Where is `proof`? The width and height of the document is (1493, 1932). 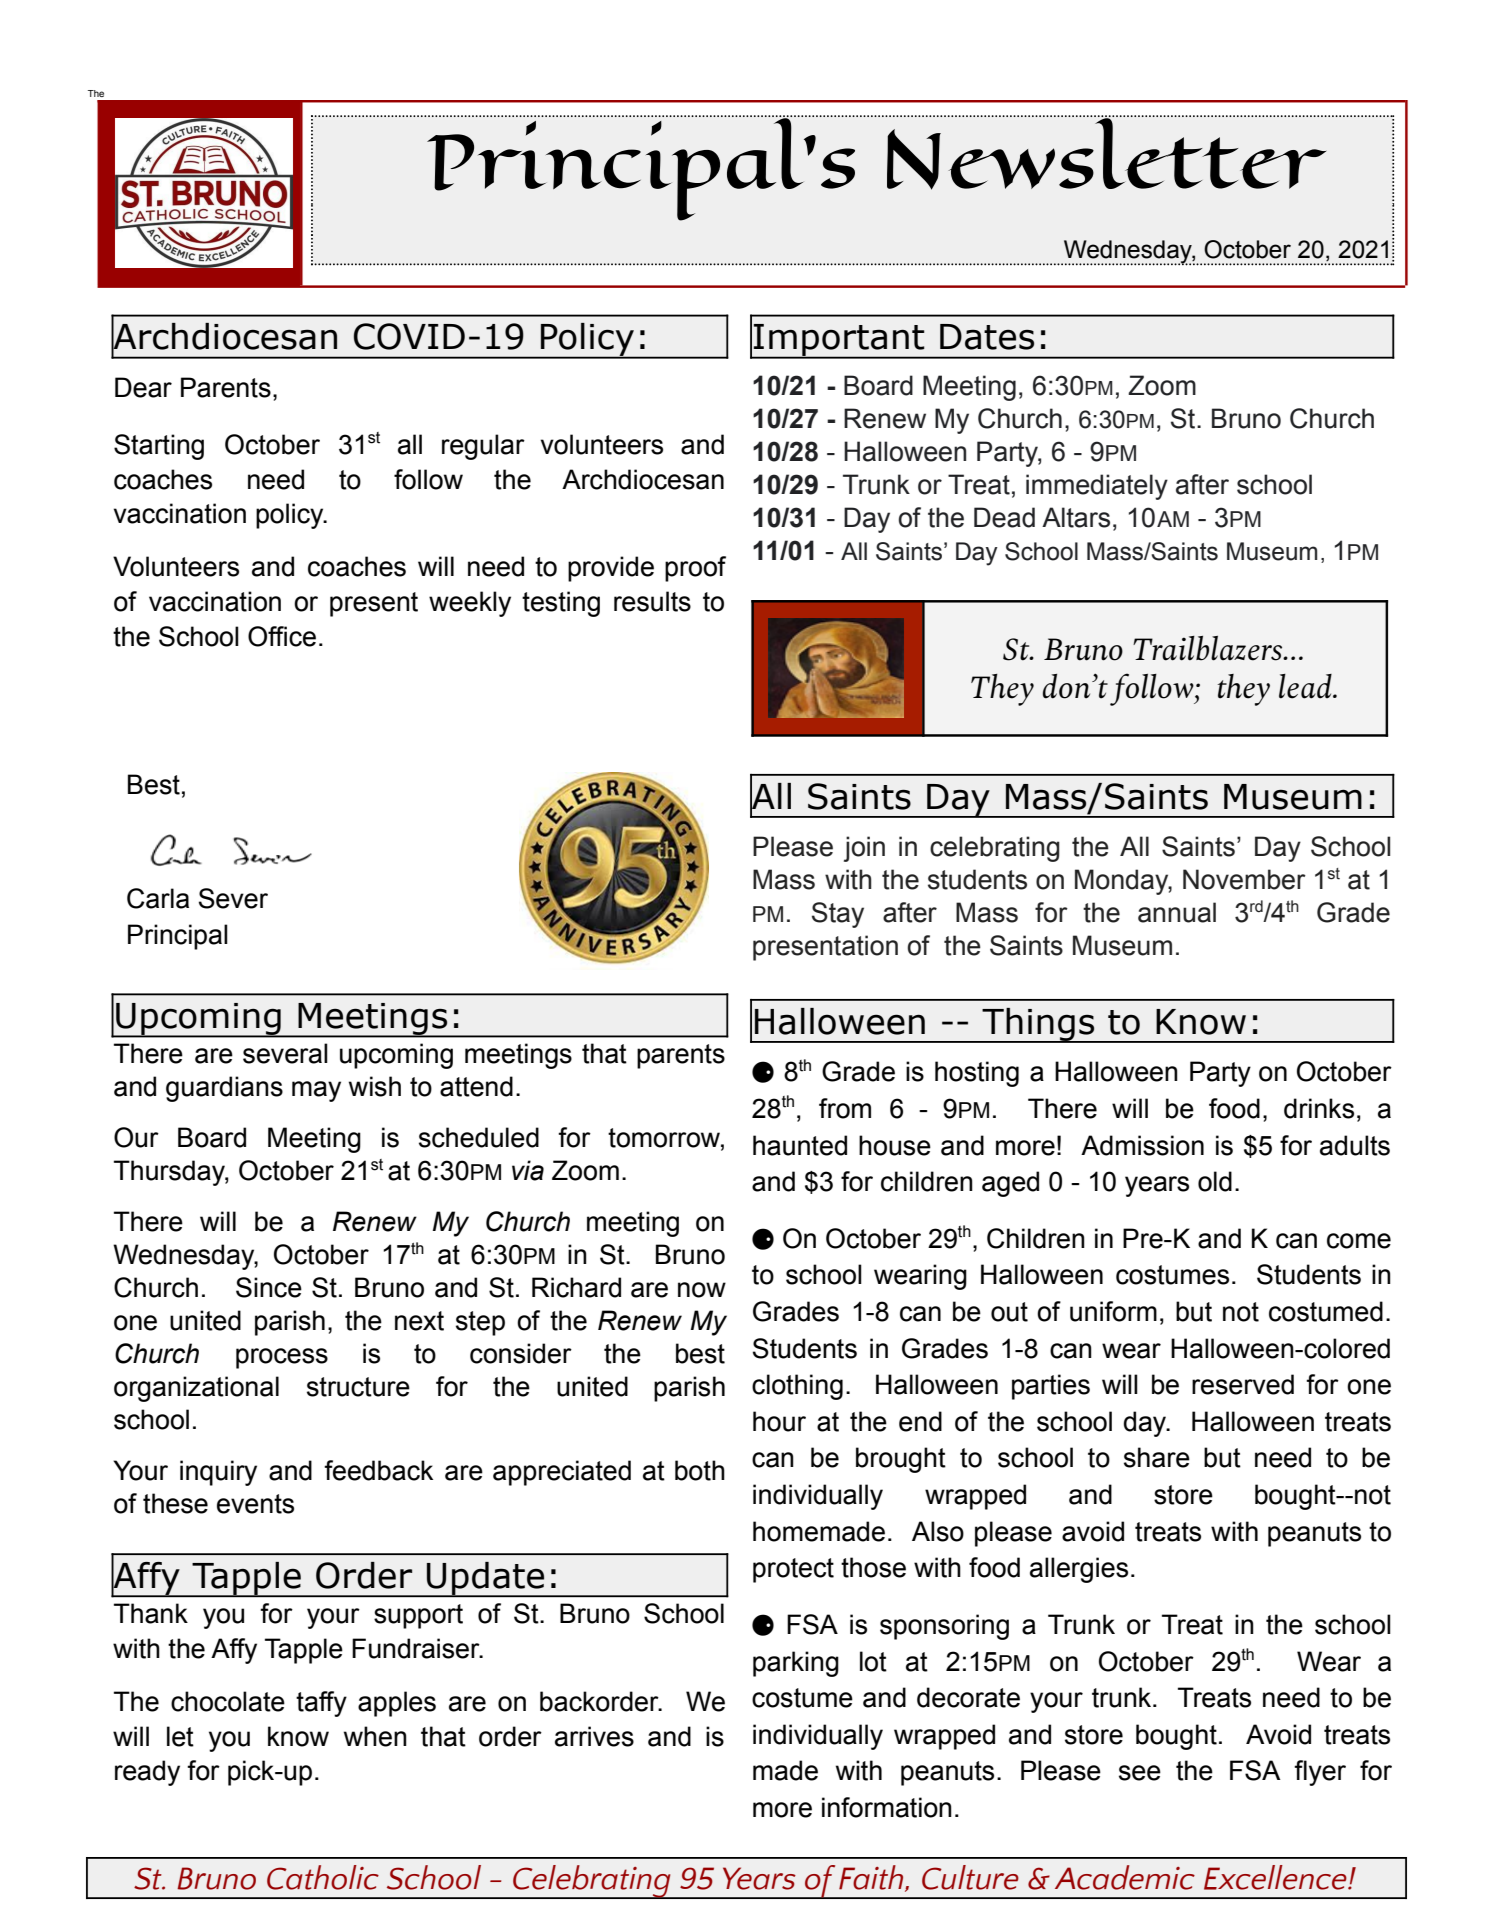 proof is located at coordinates (695, 569).
